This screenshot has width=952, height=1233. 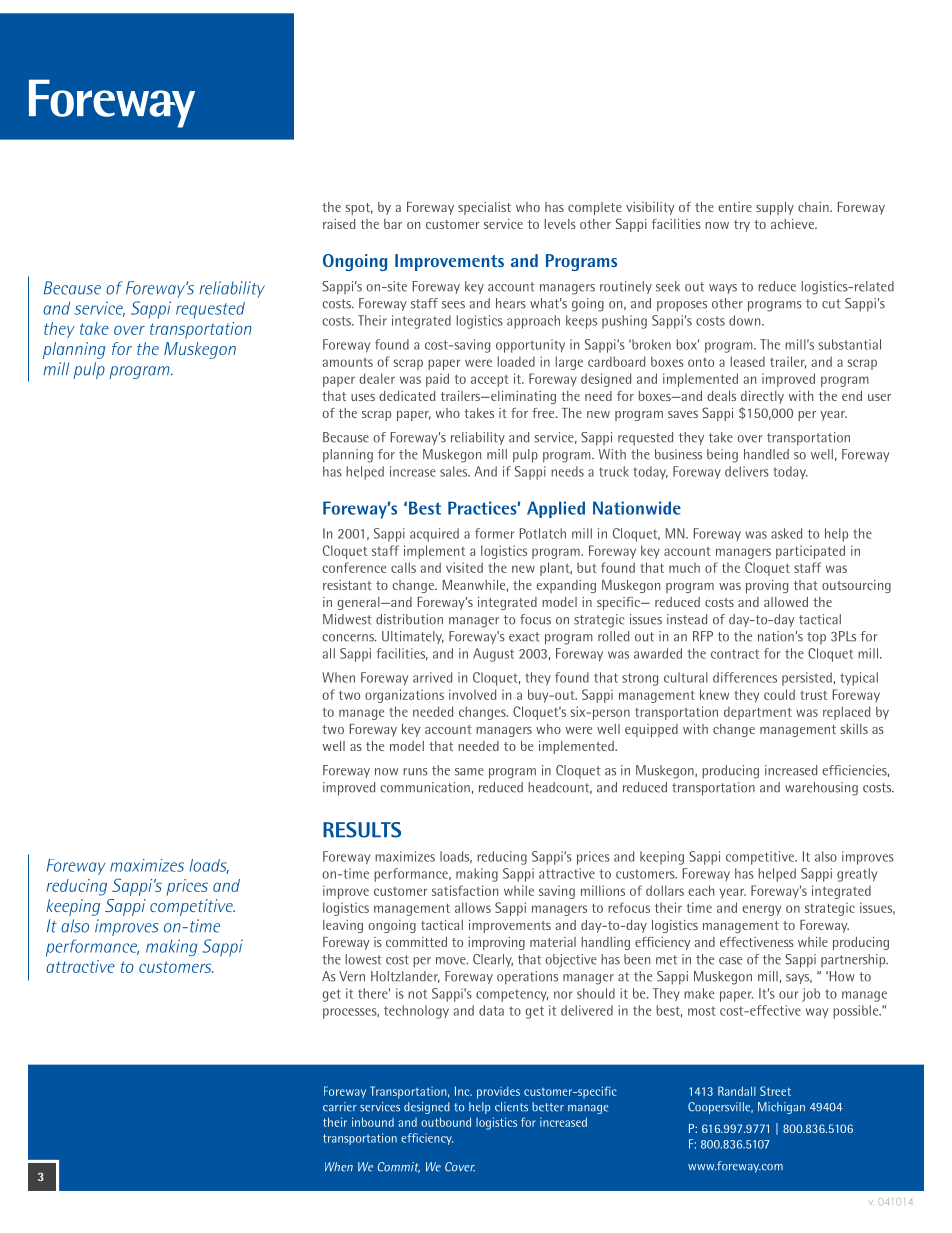 I want to click on satisfaction, so click(x=465, y=890).
